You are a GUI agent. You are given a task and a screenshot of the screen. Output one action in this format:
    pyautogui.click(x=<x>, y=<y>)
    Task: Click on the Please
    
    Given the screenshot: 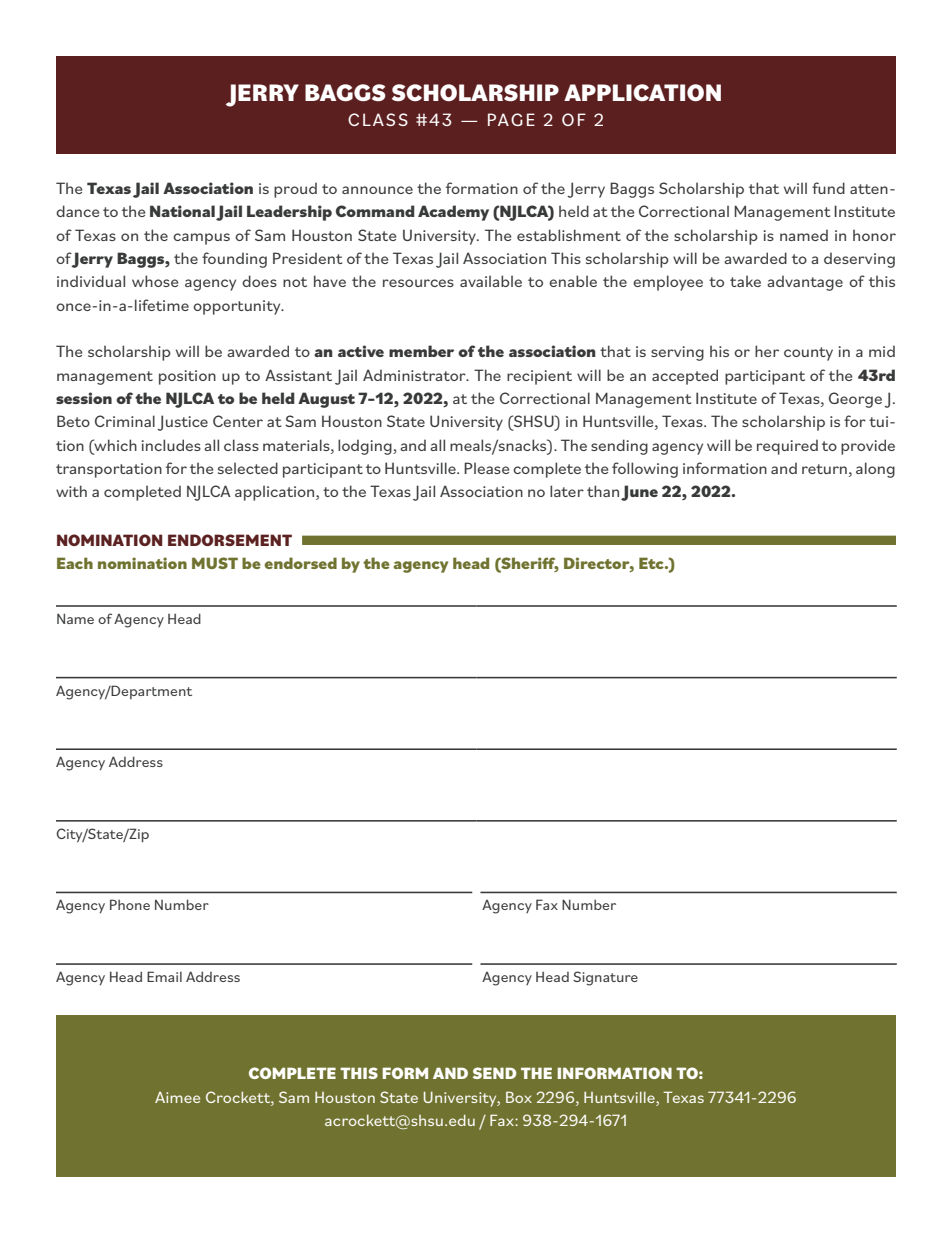 What is the action you would take?
    pyautogui.click(x=487, y=468)
